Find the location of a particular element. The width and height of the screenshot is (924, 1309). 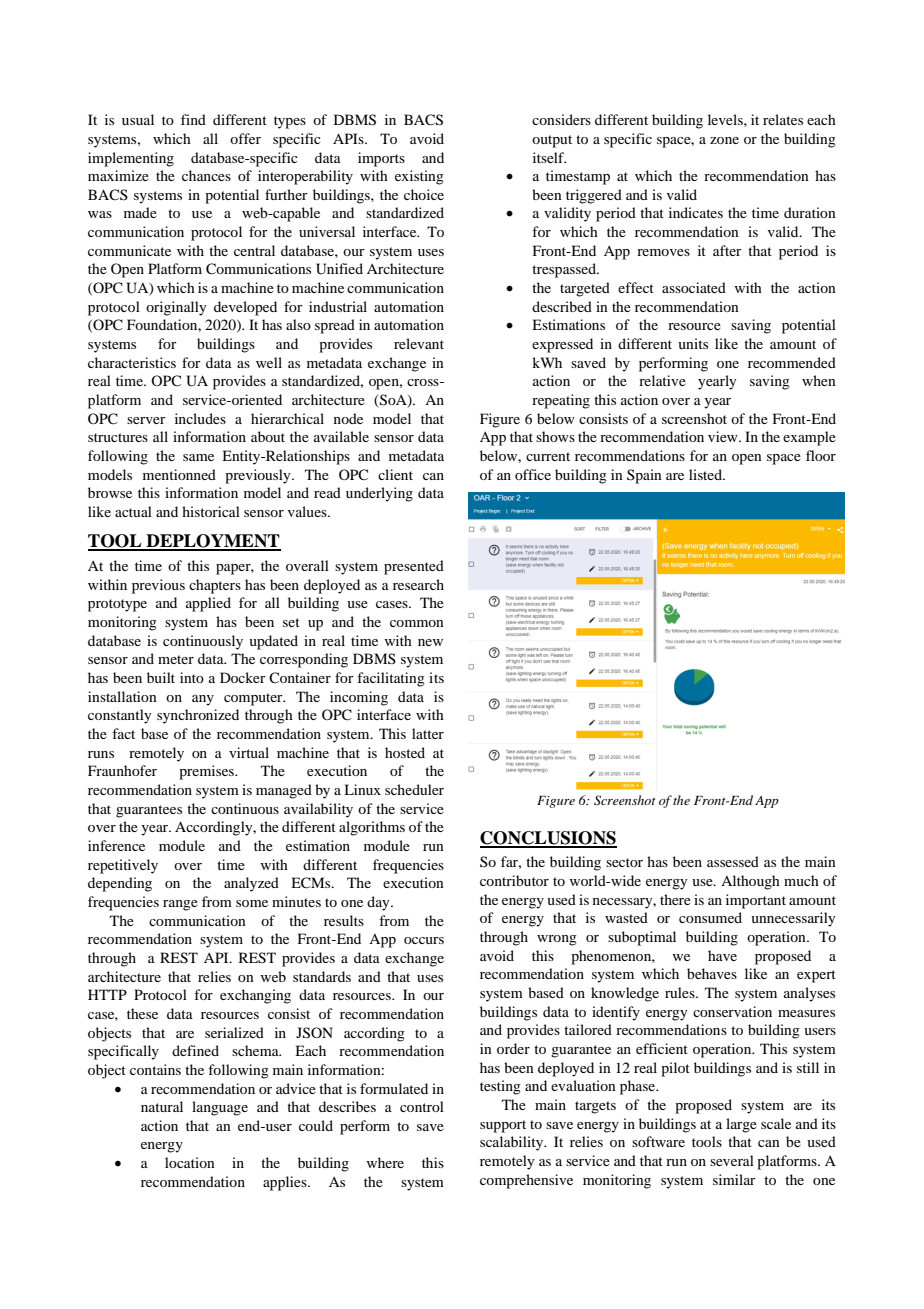

chances is located at coordinates (206, 175).
